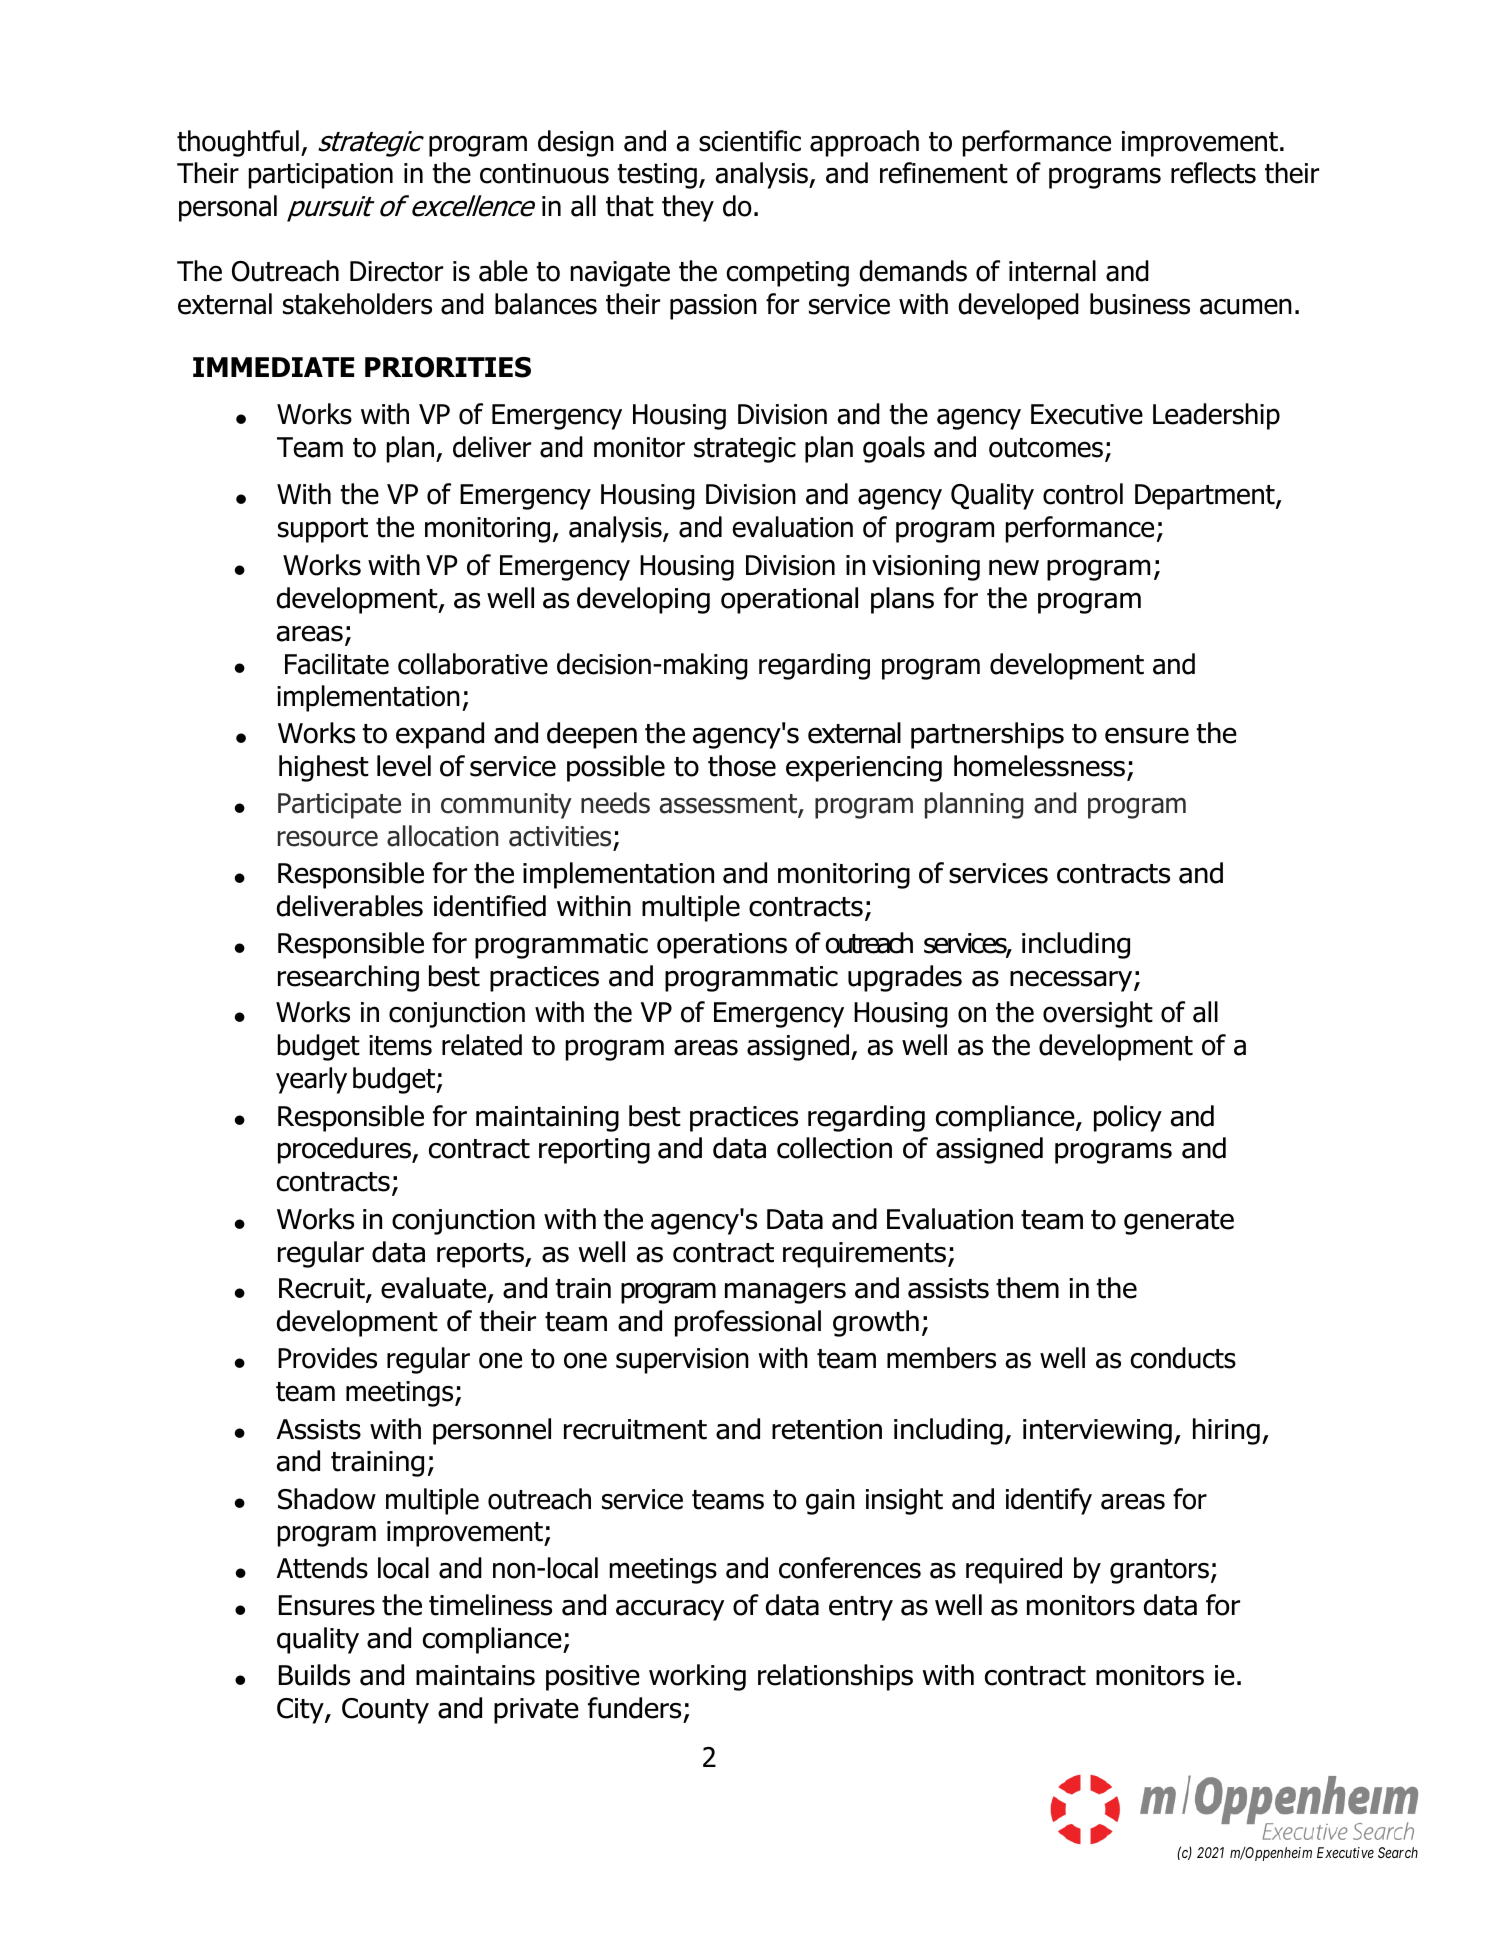  Describe the element at coordinates (321, 176) in the screenshot. I see `participation` at that location.
